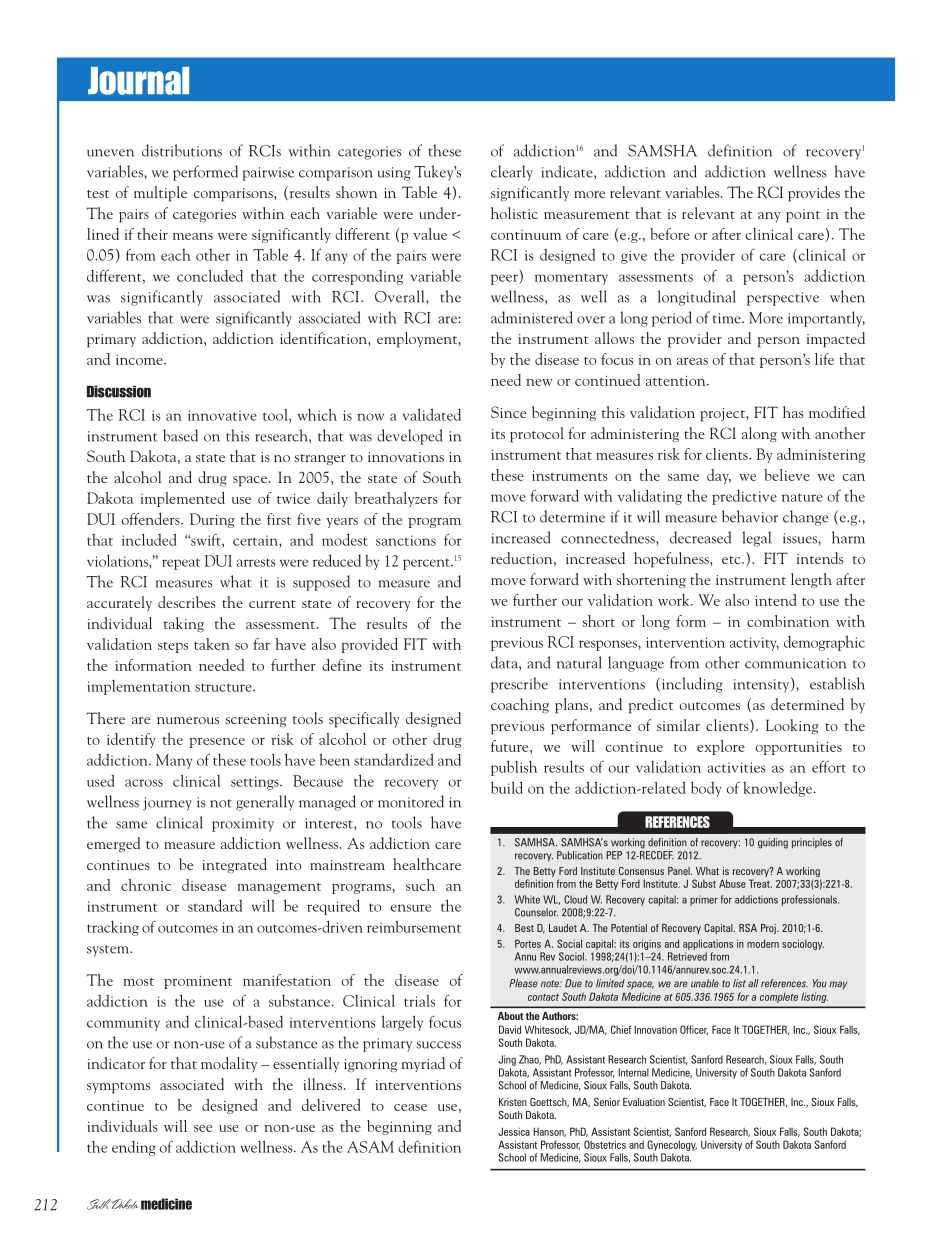 The image size is (952, 1256). What do you see at coordinates (814, 194) in the screenshot?
I see `provides` at bounding box center [814, 194].
